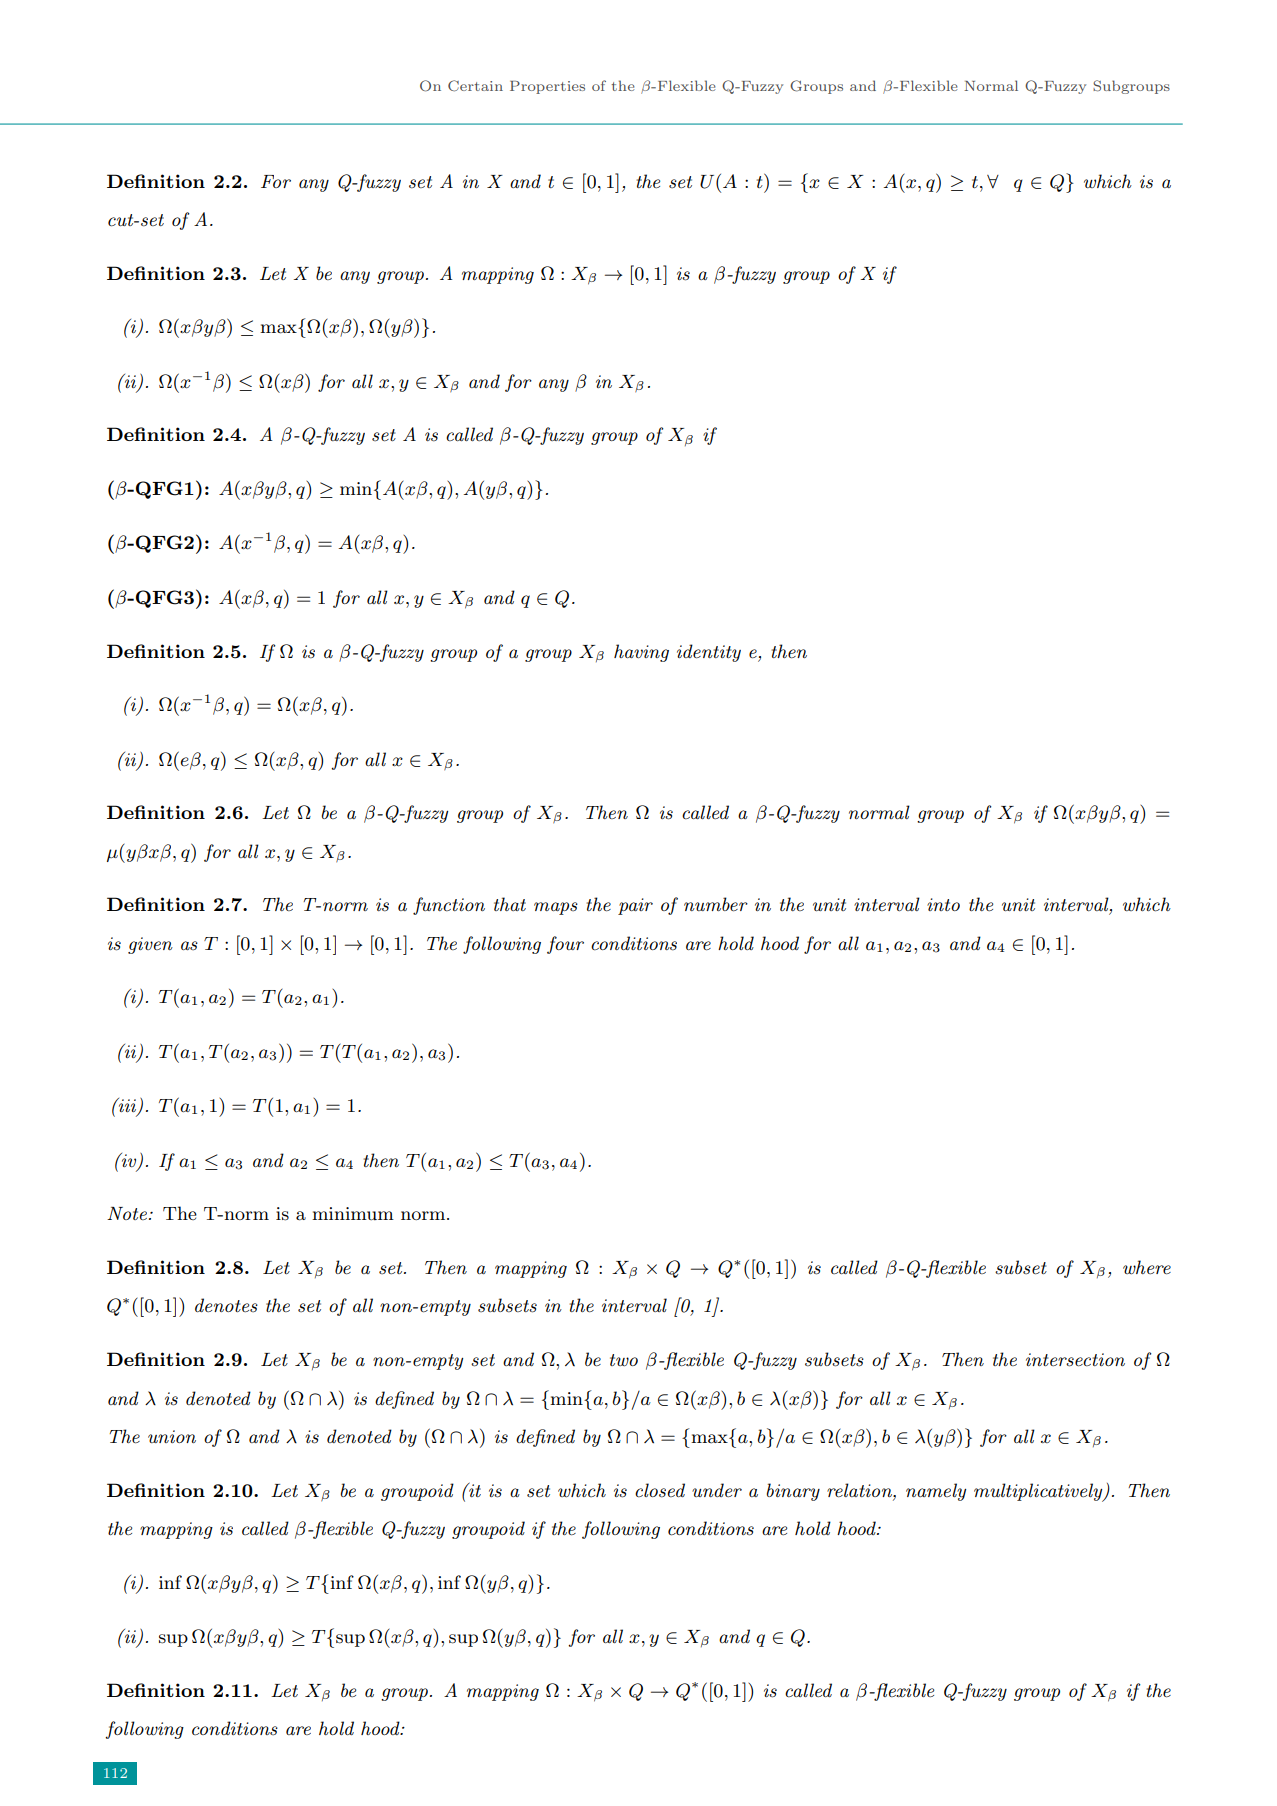 The width and height of the document is (1277, 1806). I want to click on number, so click(716, 904).
